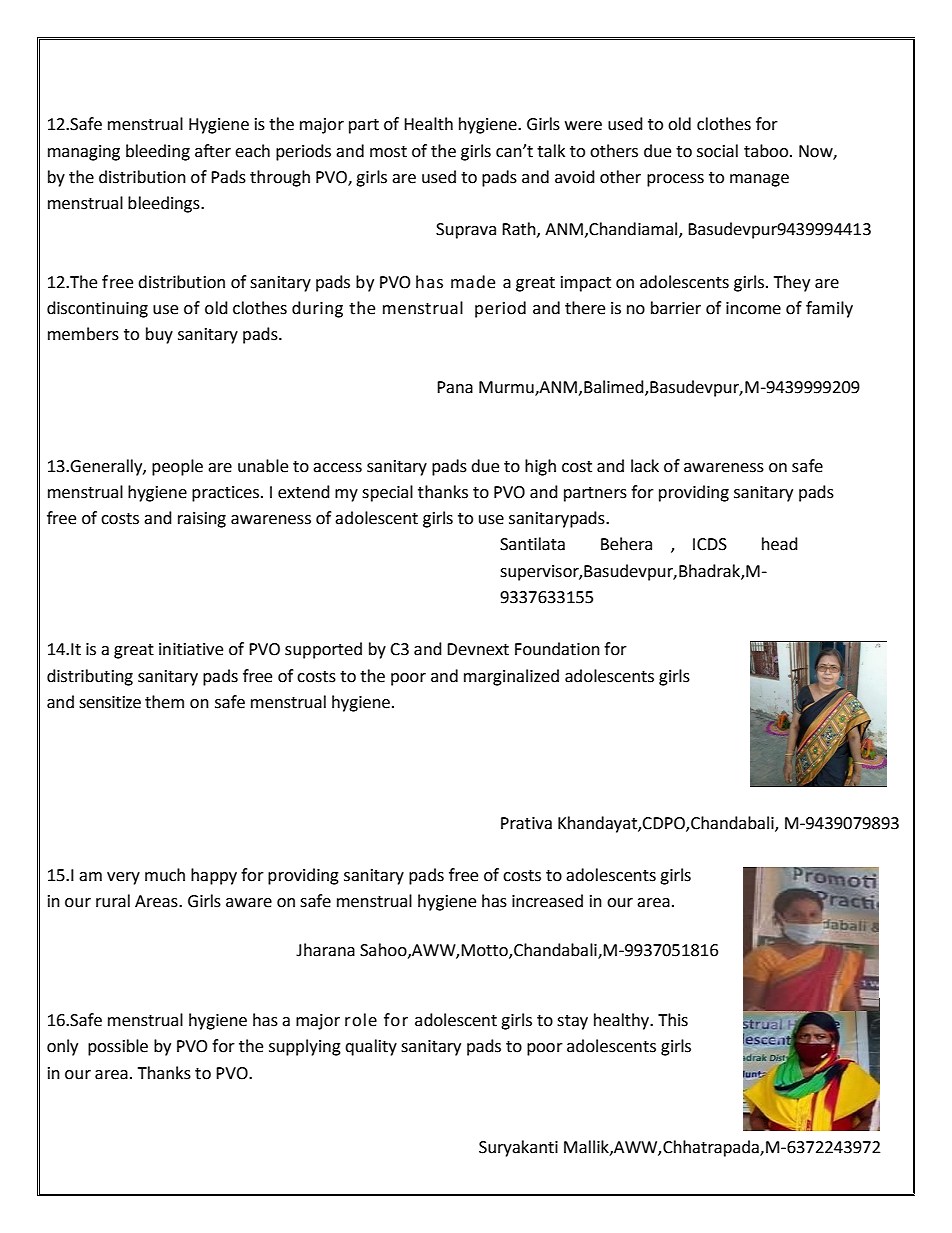 This image has width=952, height=1233. I want to click on after, so click(213, 151).
